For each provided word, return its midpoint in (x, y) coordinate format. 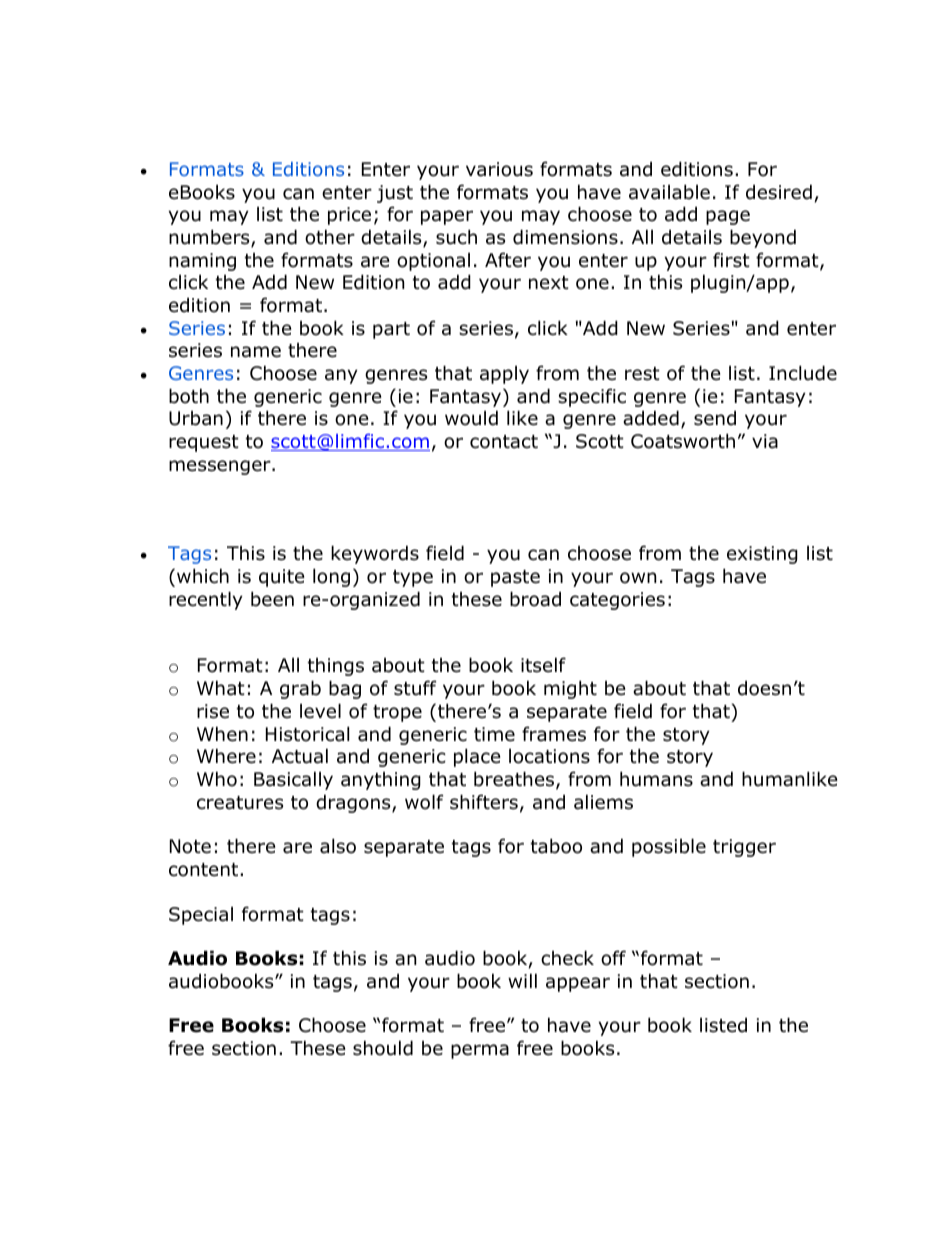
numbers (210, 238)
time (494, 734)
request (204, 443)
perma (480, 1051)
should (383, 1048)
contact (504, 442)
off (613, 958)
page (728, 217)
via (765, 441)
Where (226, 756)
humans (656, 779)
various (499, 169)
